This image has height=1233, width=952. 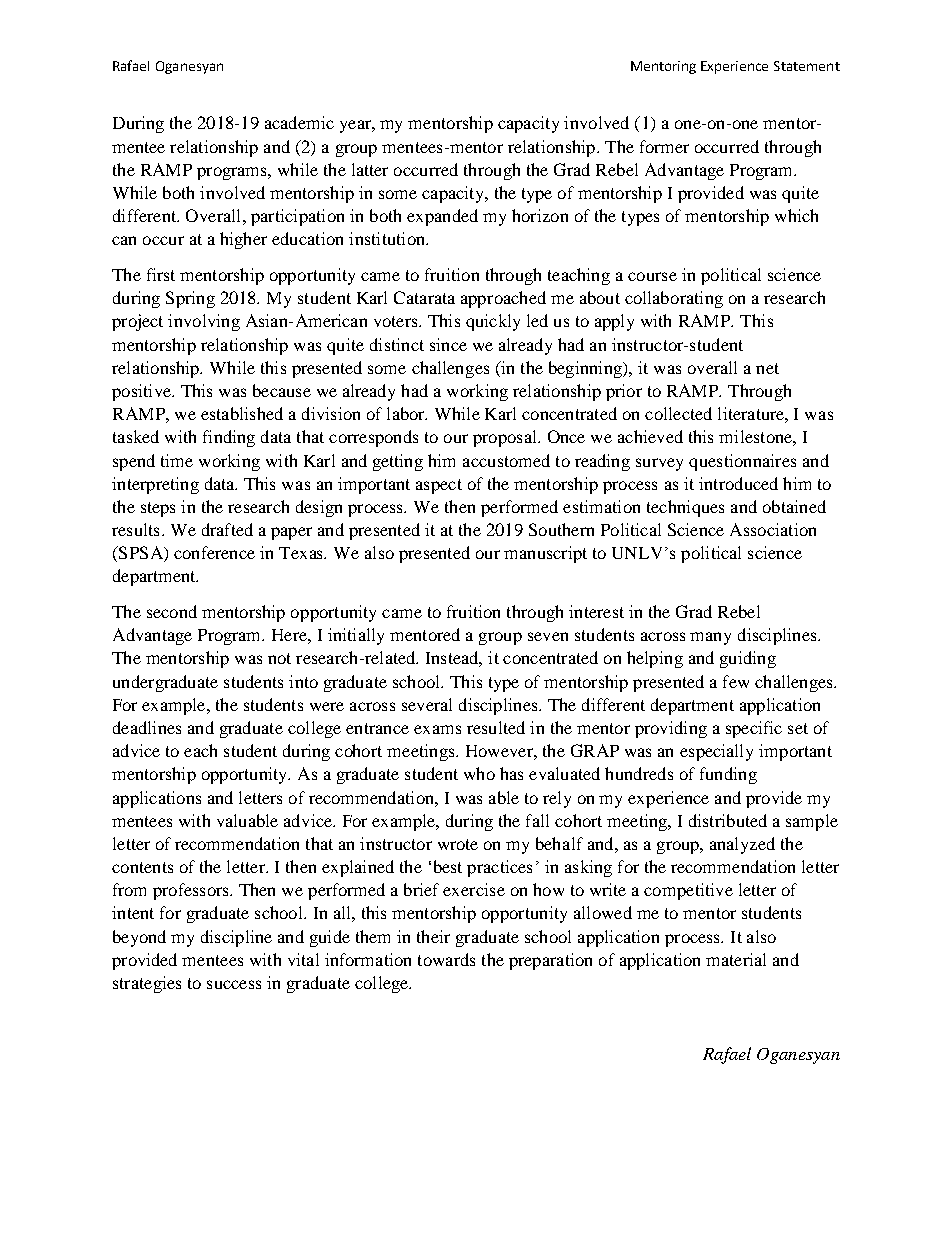 What do you see at coordinates (234, 984) in the image?
I see `success` at bounding box center [234, 984].
